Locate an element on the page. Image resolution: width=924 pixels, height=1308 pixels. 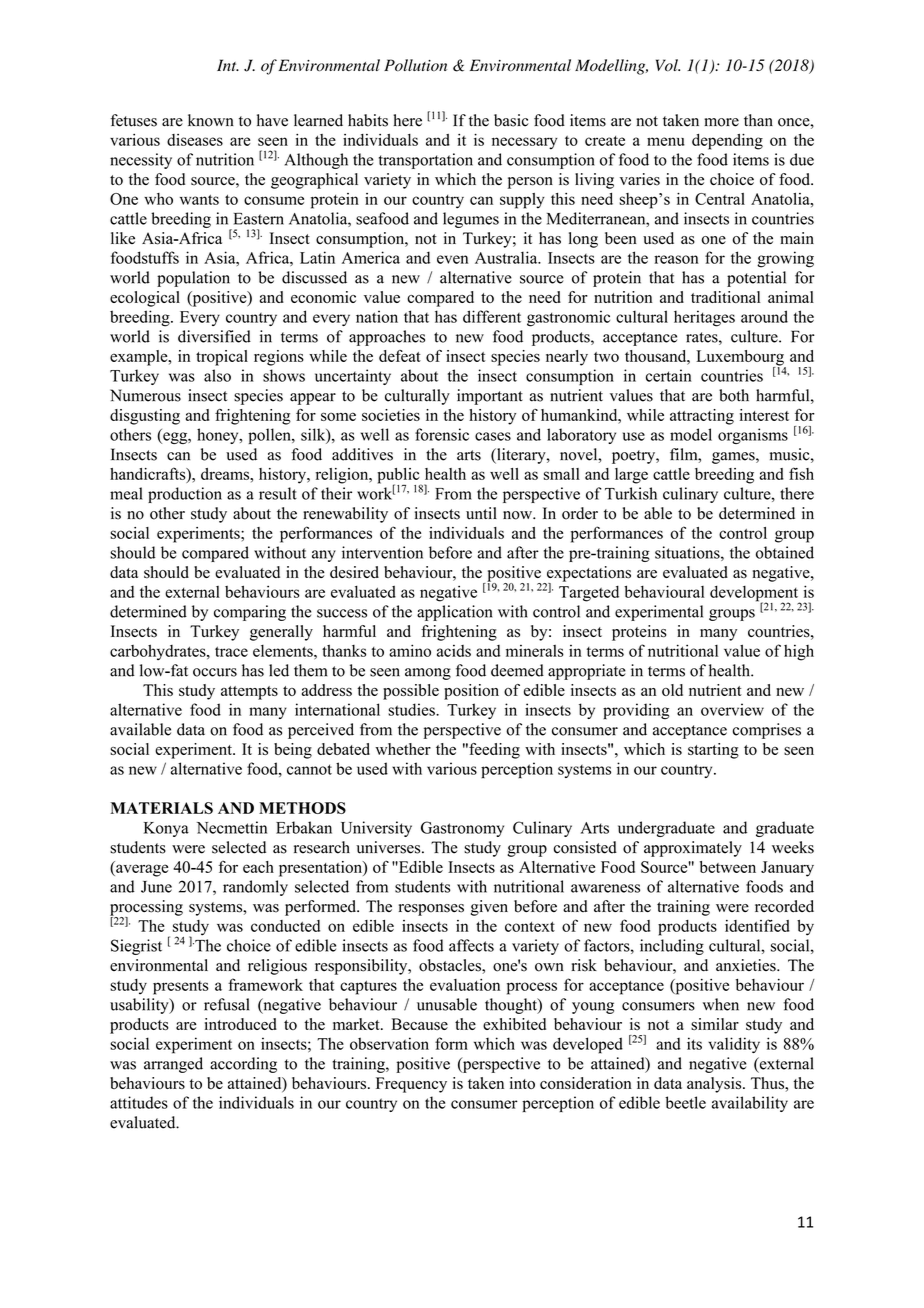
organisms is located at coordinates (753, 436).
